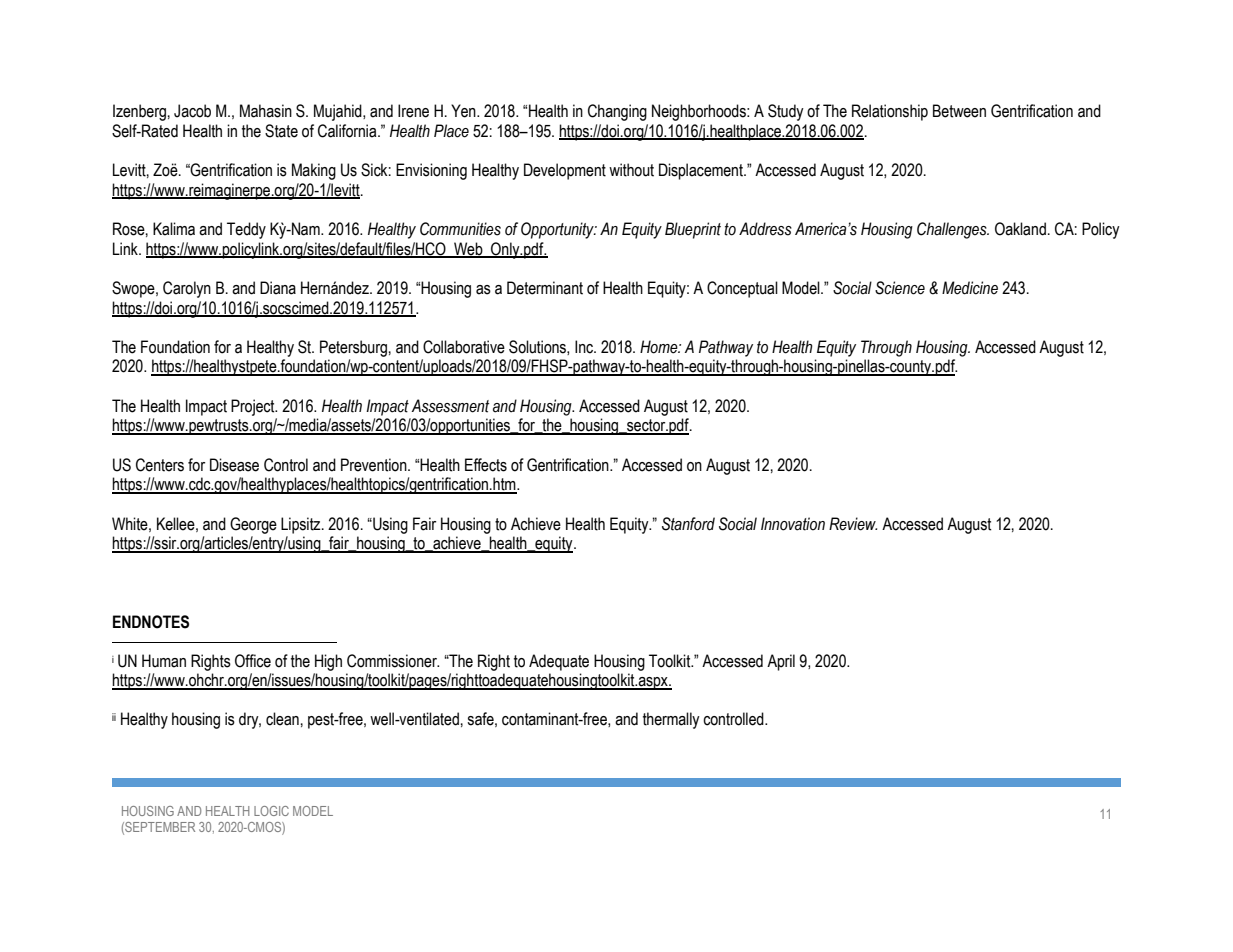 Image resolution: width=1233 pixels, height=952 pixels. Describe the element at coordinates (890, 112) in the document. I see `Relationship` at that location.
